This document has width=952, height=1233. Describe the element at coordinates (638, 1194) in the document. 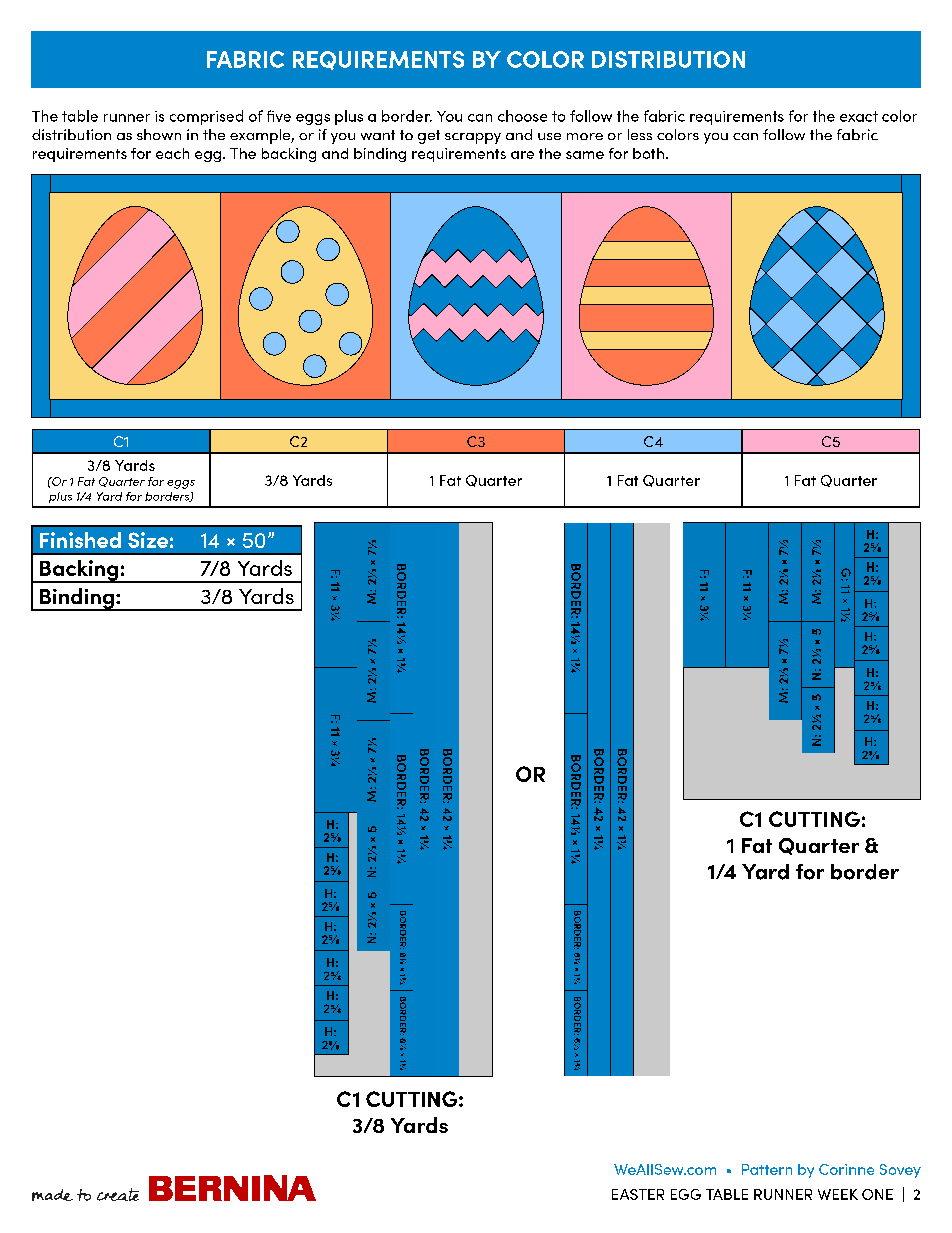

I see `EASTER` at that location.
